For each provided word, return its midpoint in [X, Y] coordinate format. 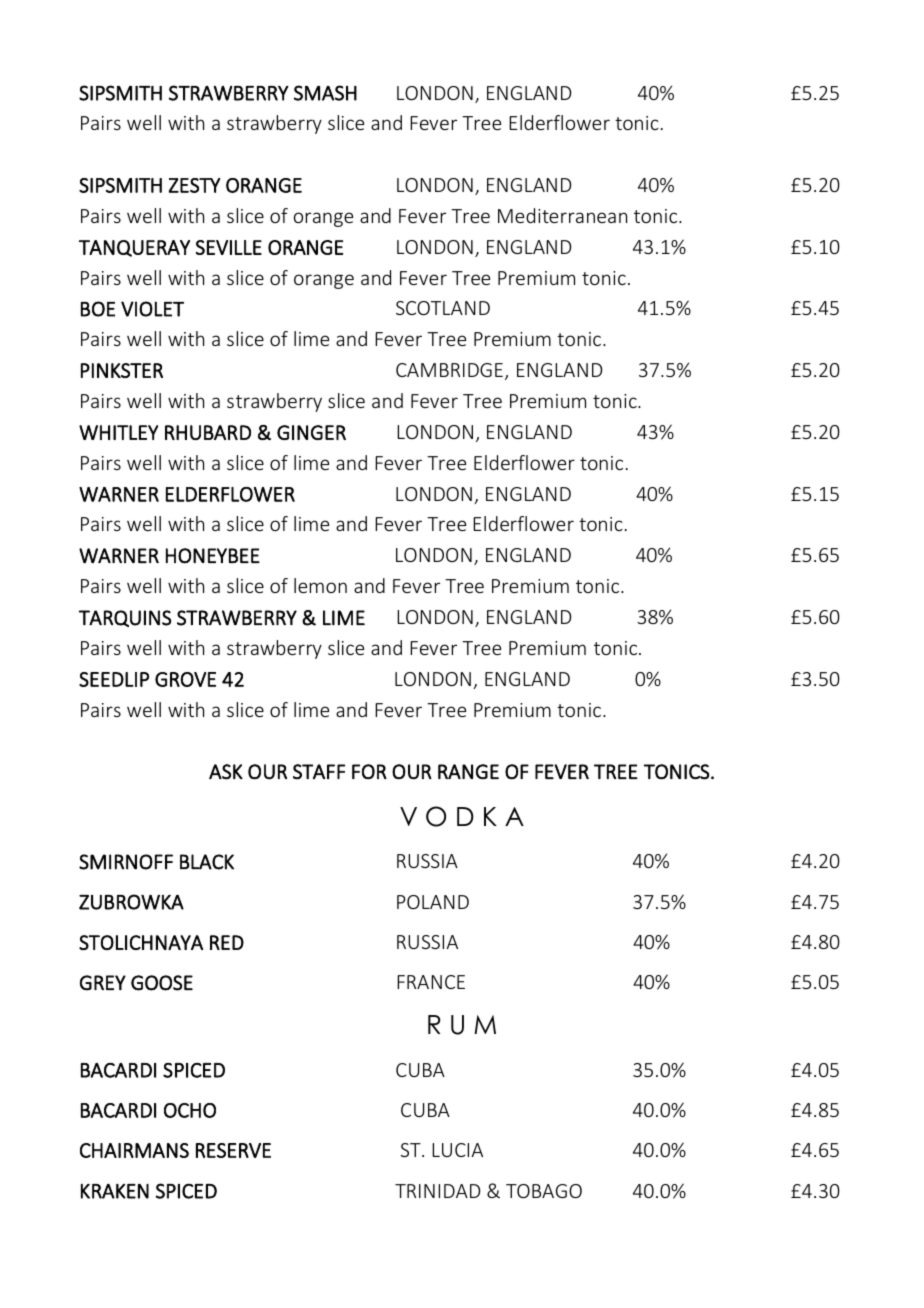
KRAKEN [115, 1191]
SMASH [325, 93]
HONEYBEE [213, 556]
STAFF [319, 771]
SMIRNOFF [126, 862]
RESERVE [233, 1150]
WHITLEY [118, 432]
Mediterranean [562, 215]
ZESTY [194, 185]
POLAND [433, 902]
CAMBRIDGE [449, 370]
